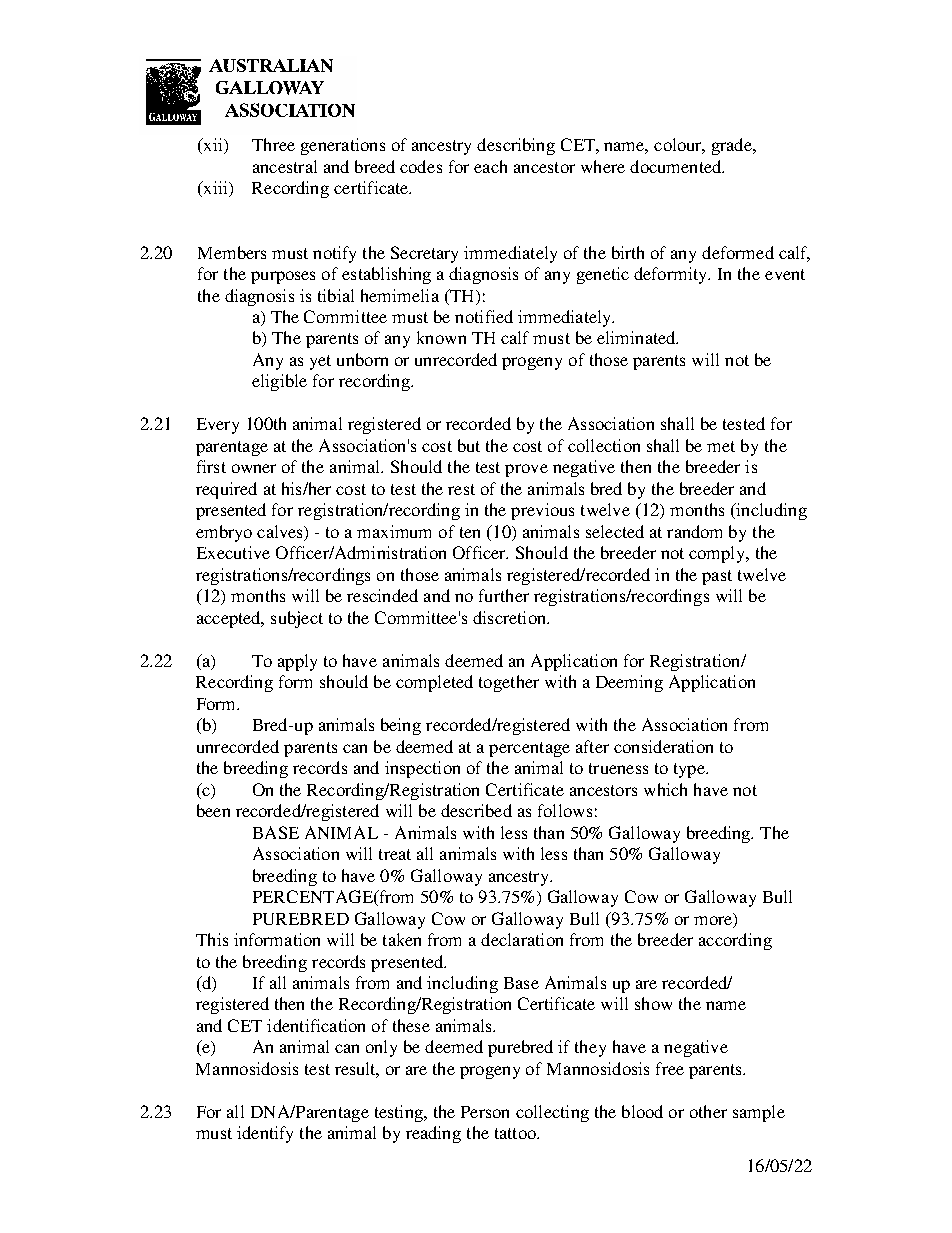 This screenshot has width=952, height=1233. Describe the element at coordinates (213, 810) in the screenshot. I see `been` at that location.
